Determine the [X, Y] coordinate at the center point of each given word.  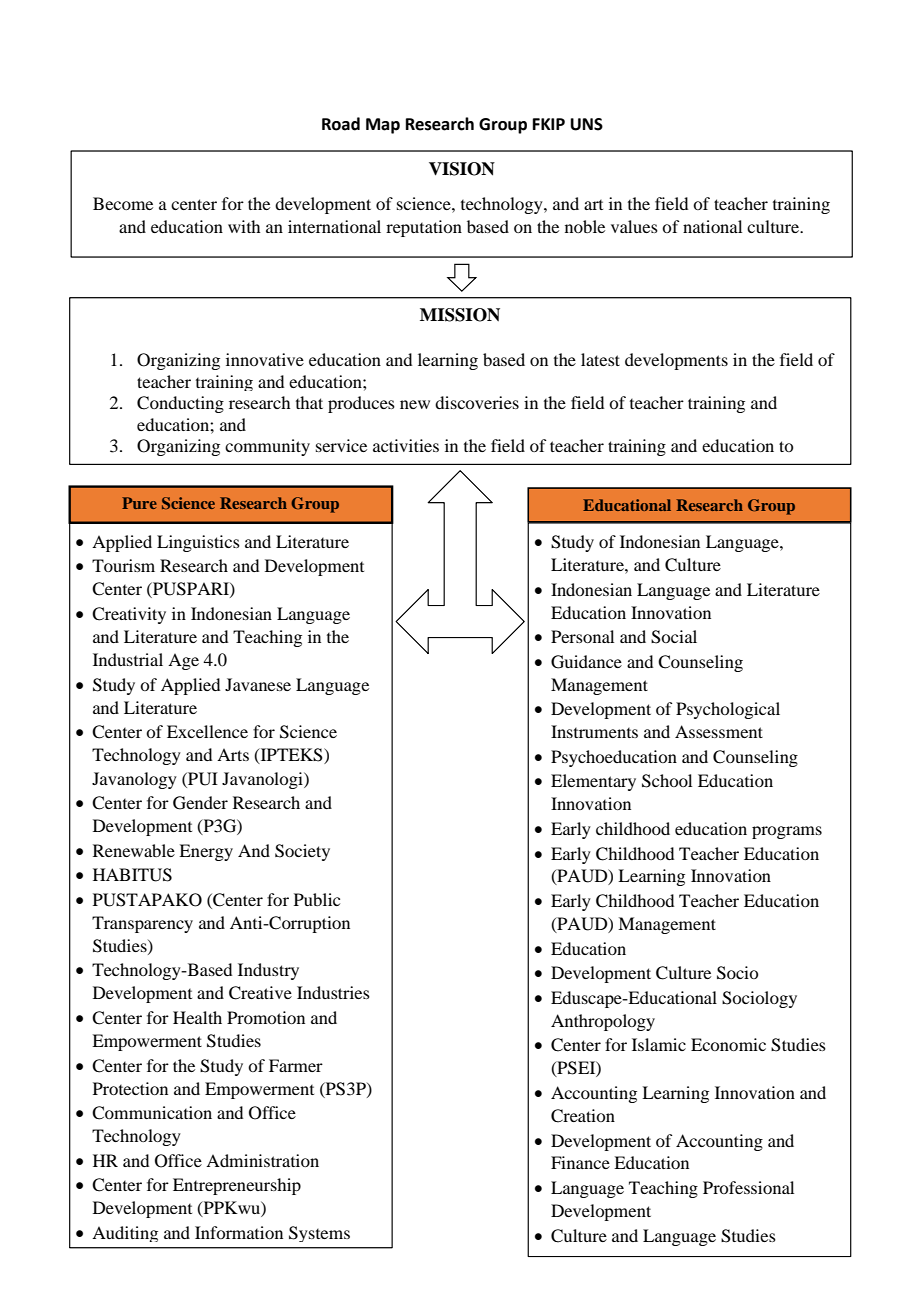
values [634, 226]
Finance [580, 1162]
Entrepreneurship [237, 1186]
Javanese [258, 684]
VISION [462, 169]
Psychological [728, 710]
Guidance [586, 662]
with [244, 226]
